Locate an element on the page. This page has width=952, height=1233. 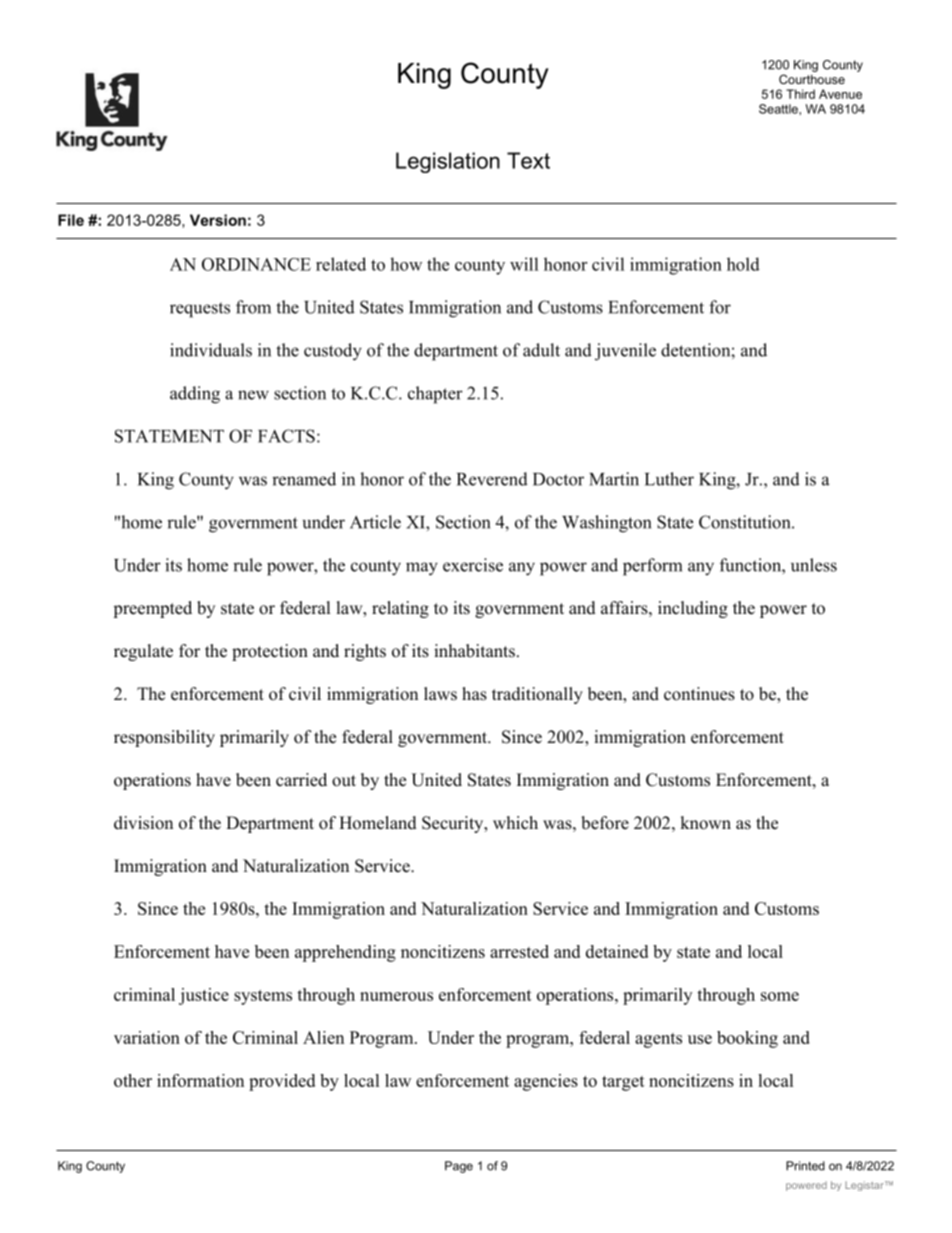
division is located at coordinates (143, 823).
